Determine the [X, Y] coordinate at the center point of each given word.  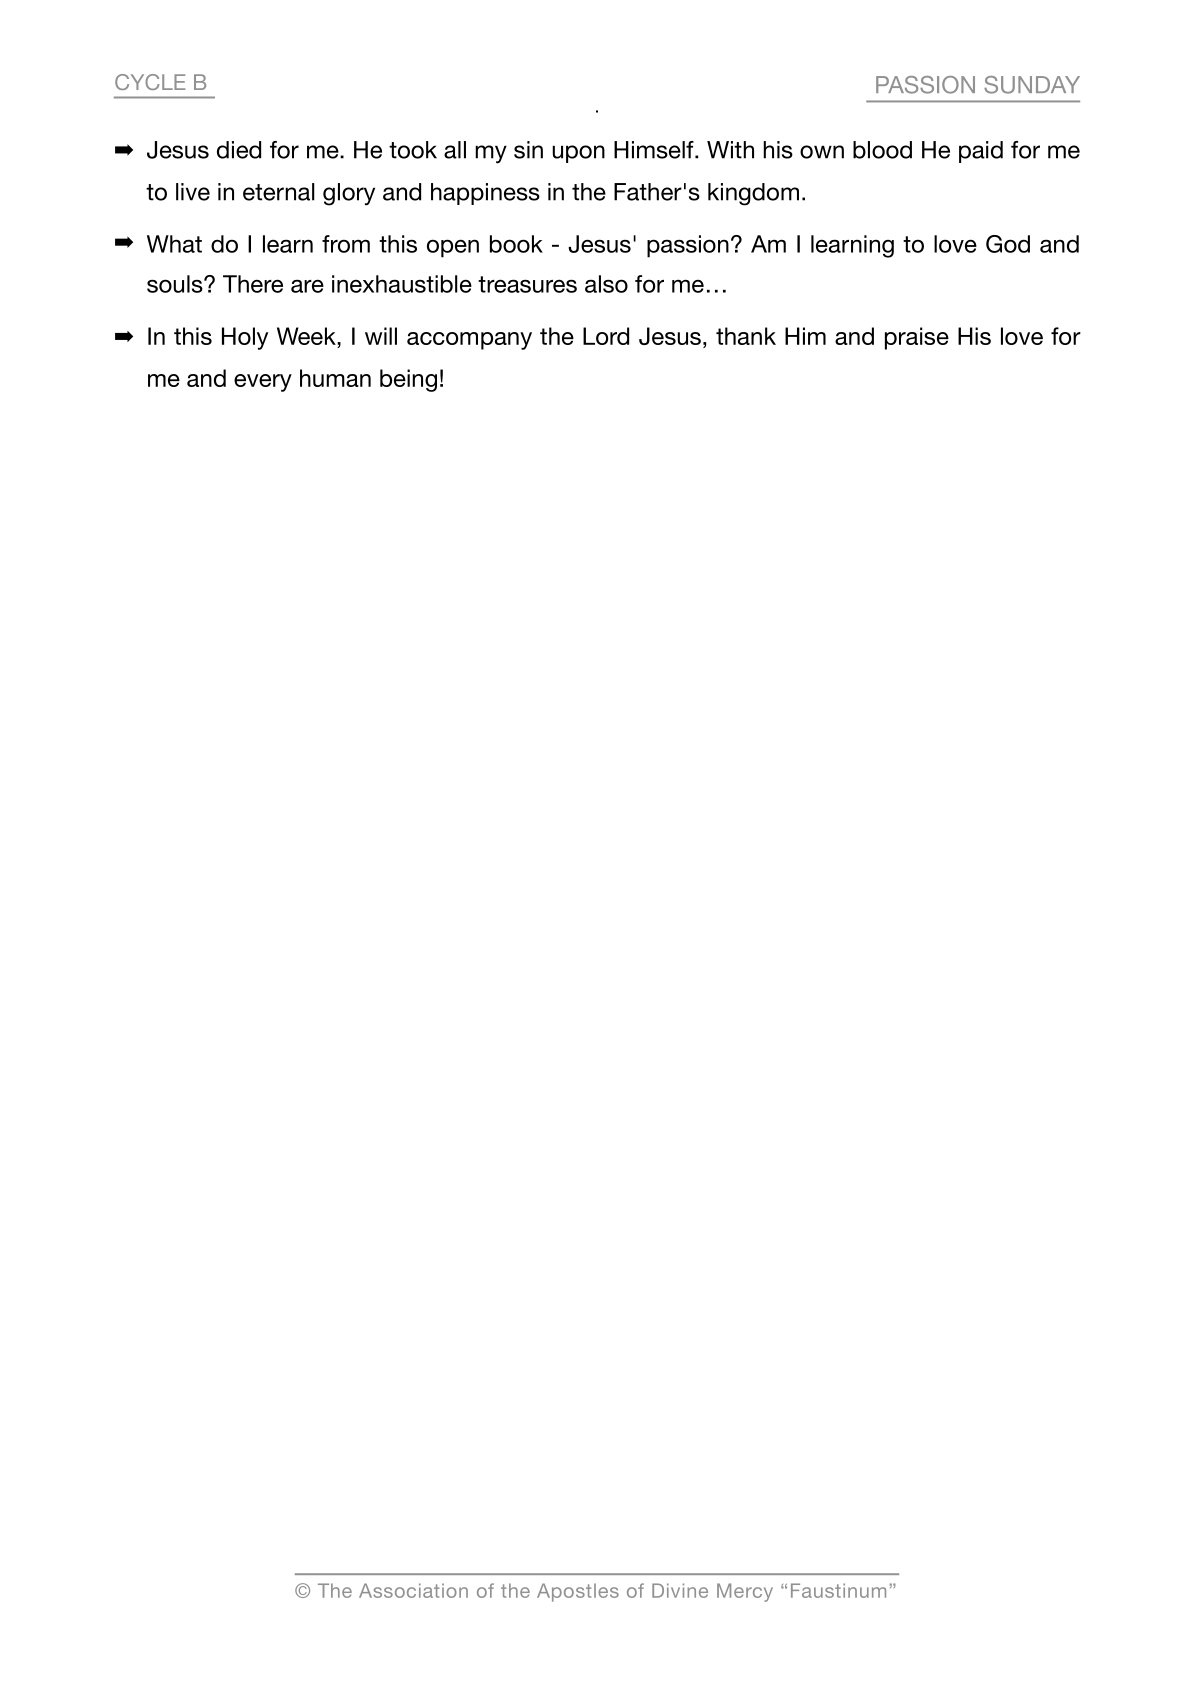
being [408, 380]
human [335, 378]
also [606, 284]
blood [882, 150]
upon [578, 154]
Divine [680, 1590]
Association [413, 1590]
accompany [469, 341]
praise [917, 338]
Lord [606, 336]
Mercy [745, 1592]
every [263, 383]
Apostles [578, 1592]
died [239, 150]
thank [746, 336]
